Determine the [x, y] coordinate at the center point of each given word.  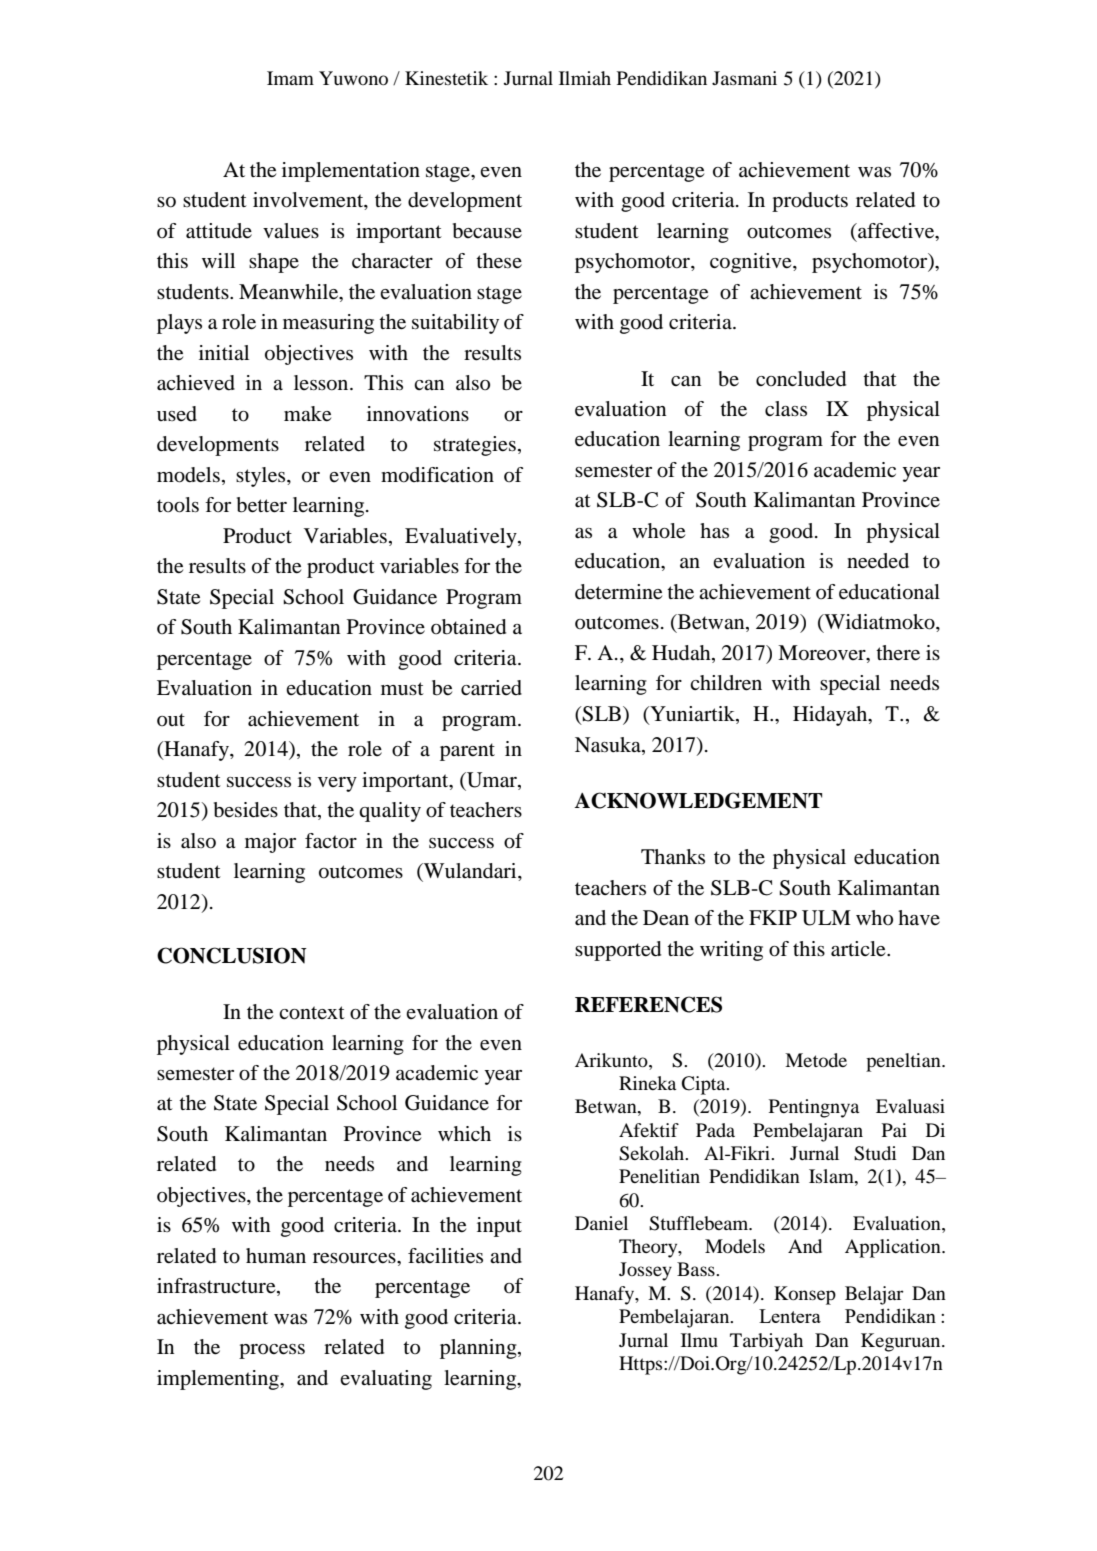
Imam [290, 78]
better [262, 505]
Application [894, 1248]
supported [618, 951]
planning [479, 1349]
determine [618, 592]
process [272, 1351]
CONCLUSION [232, 955]
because [487, 231]
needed [878, 561]
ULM [826, 918]
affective [896, 231]
